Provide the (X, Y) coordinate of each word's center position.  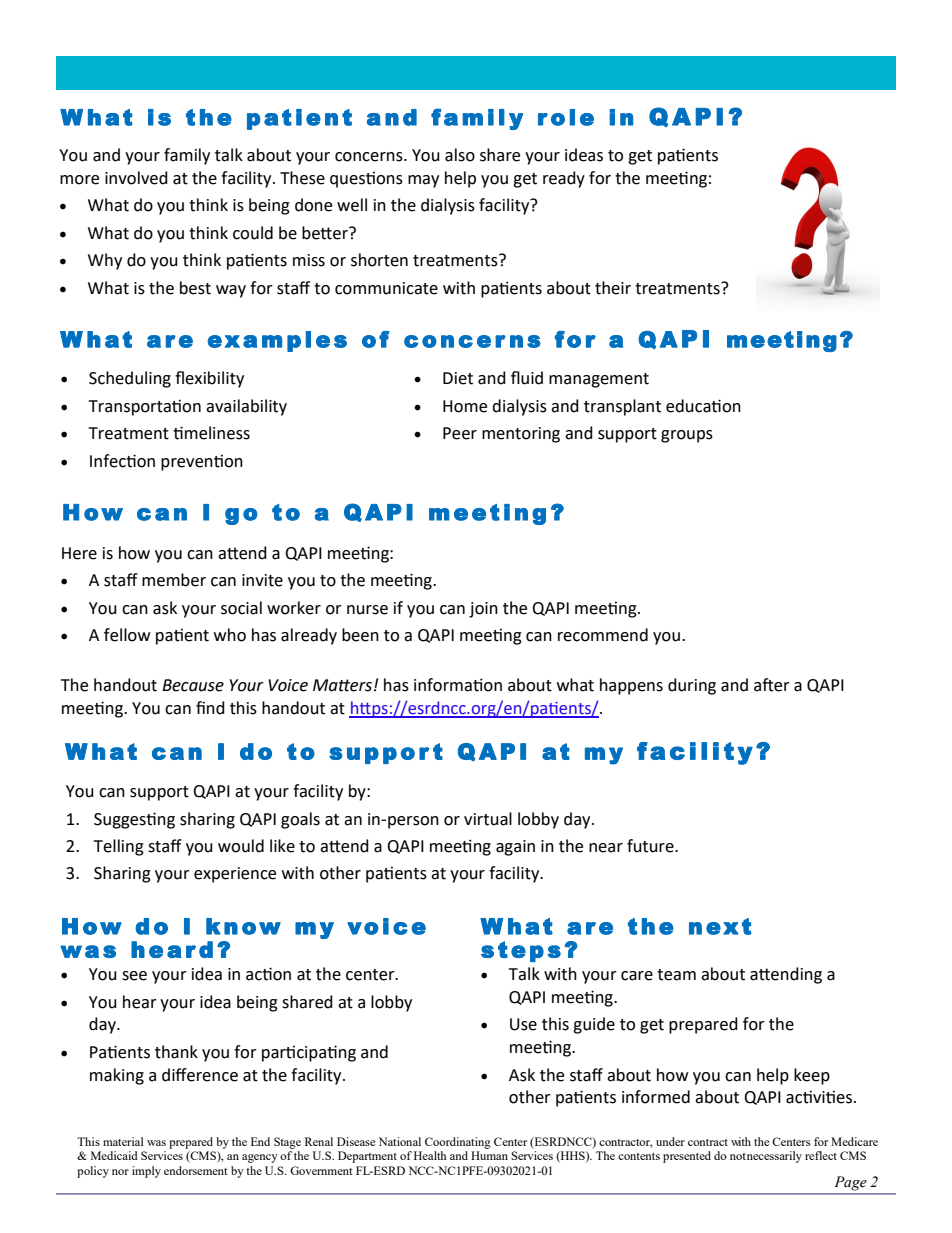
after (772, 685)
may (423, 181)
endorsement (195, 1170)
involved (136, 178)
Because (193, 685)
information (458, 685)
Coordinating (458, 1143)
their (613, 288)
